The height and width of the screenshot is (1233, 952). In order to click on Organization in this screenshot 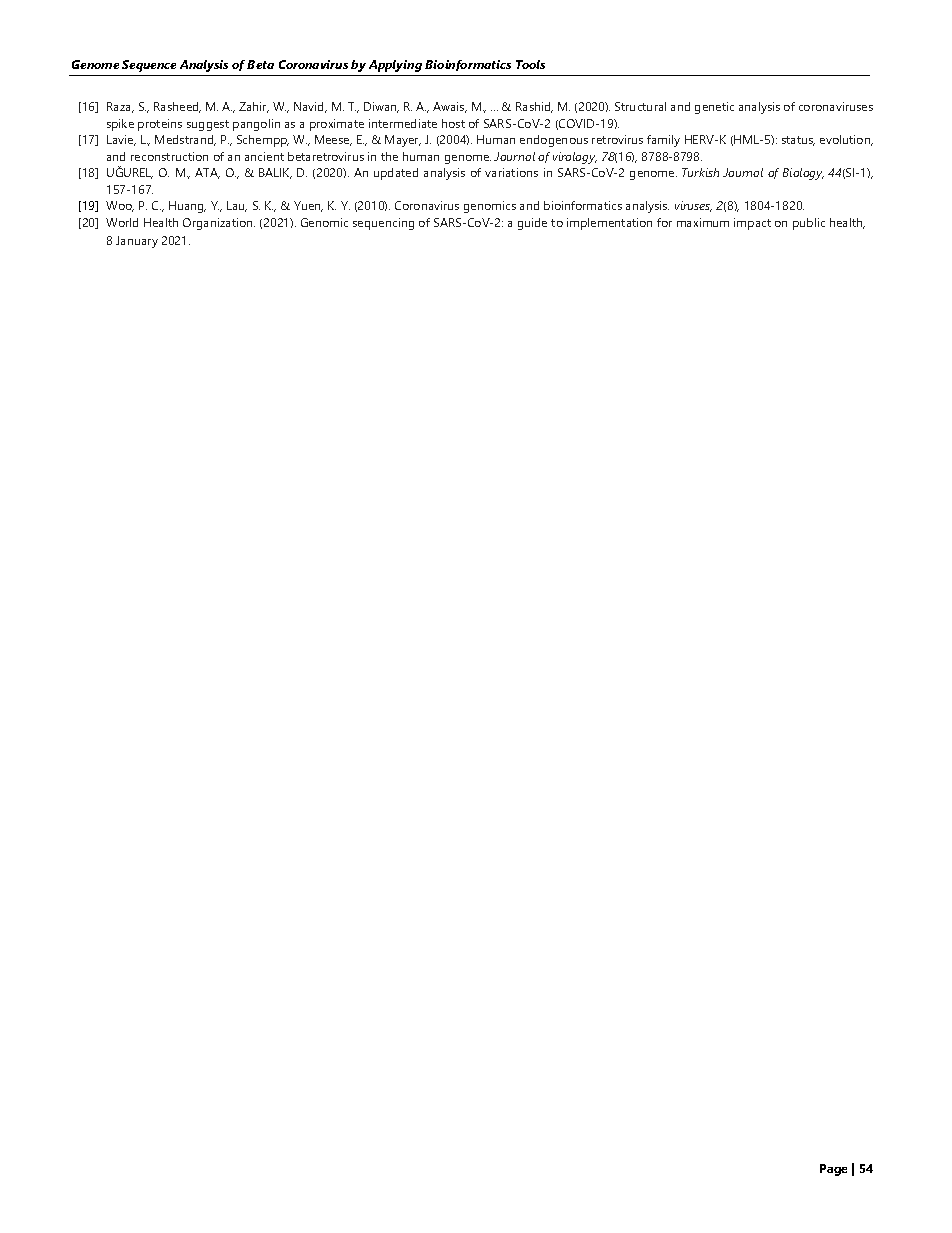, I will do `click(219, 224)`.
